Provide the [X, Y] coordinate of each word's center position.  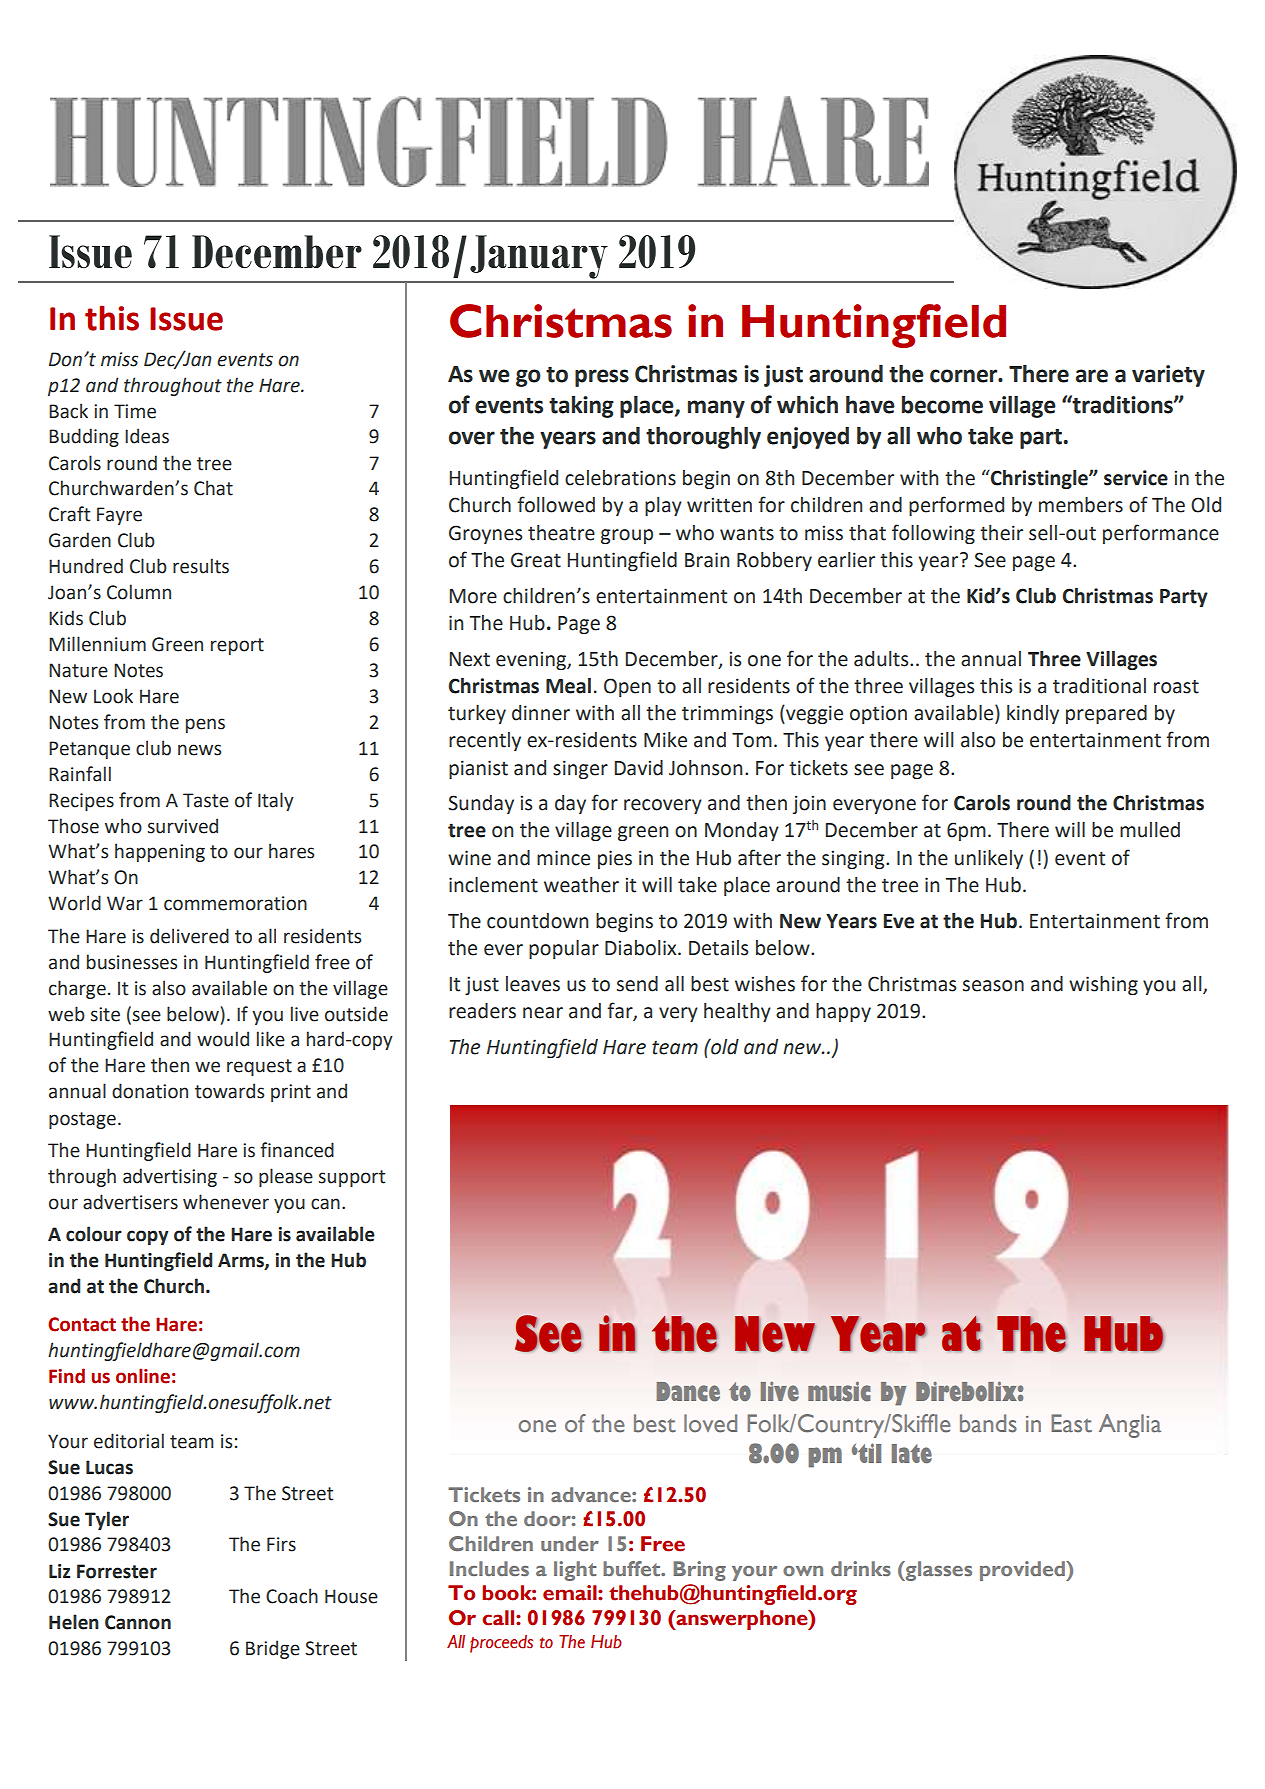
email [571, 1593]
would [223, 1039]
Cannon [138, 1622]
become [942, 405]
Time [135, 411]
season [993, 986]
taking [581, 407]
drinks [861, 1568]
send [637, 984]
